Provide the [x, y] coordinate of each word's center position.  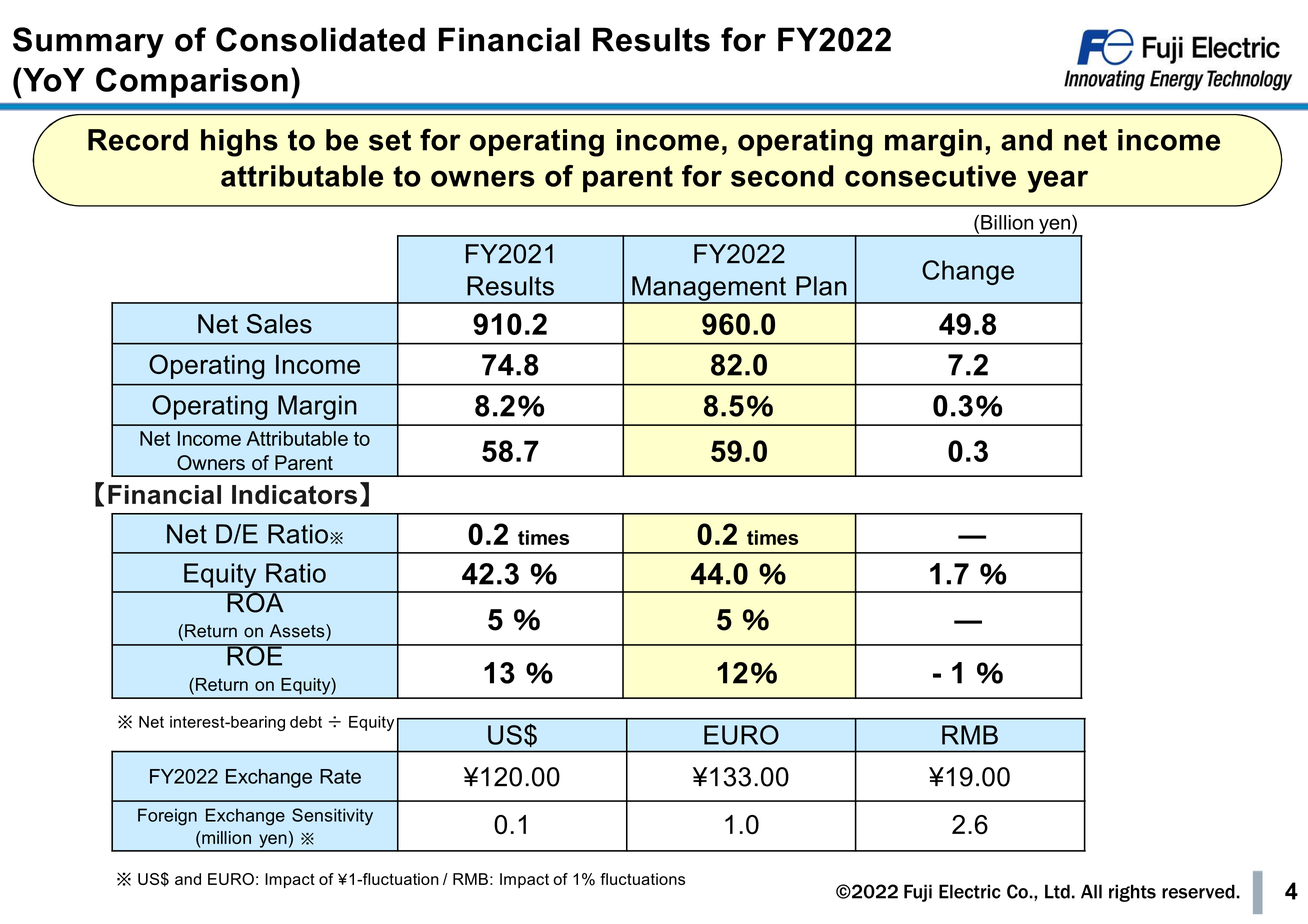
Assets [298, 631]
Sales [279, 324]
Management [709, 289]
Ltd [1057, 891]
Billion [1007, 222]
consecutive [930, 176]
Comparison [192, 82]
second [782, 176]
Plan [821, 286]
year [1057, 181]
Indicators [294, 495]
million [225, 837]
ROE [255, 655]
